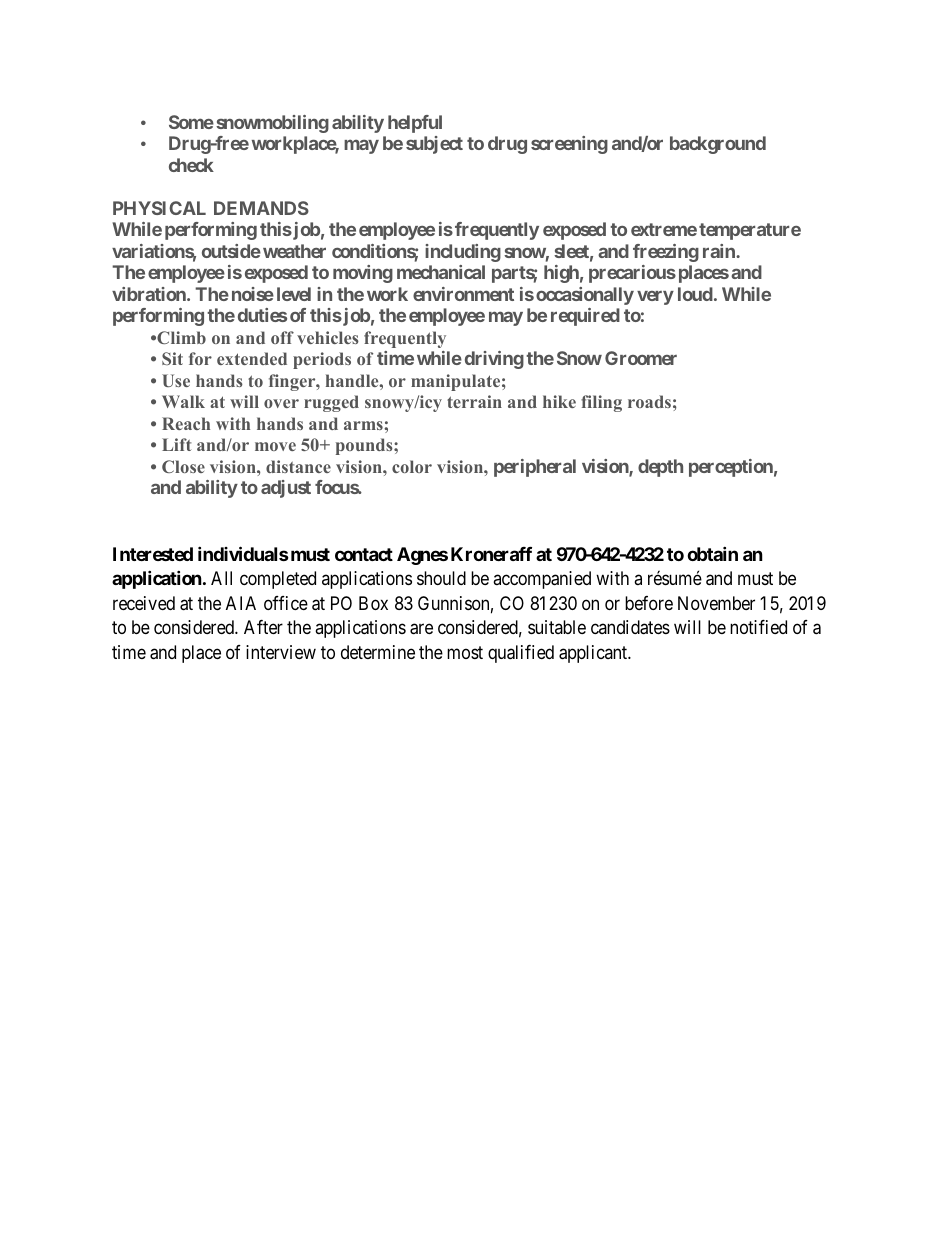 The height and width of the screenshot is (1233, 952). Describe the element at coordinates (421, 629) in the screenshot. I see `are` at that location.
